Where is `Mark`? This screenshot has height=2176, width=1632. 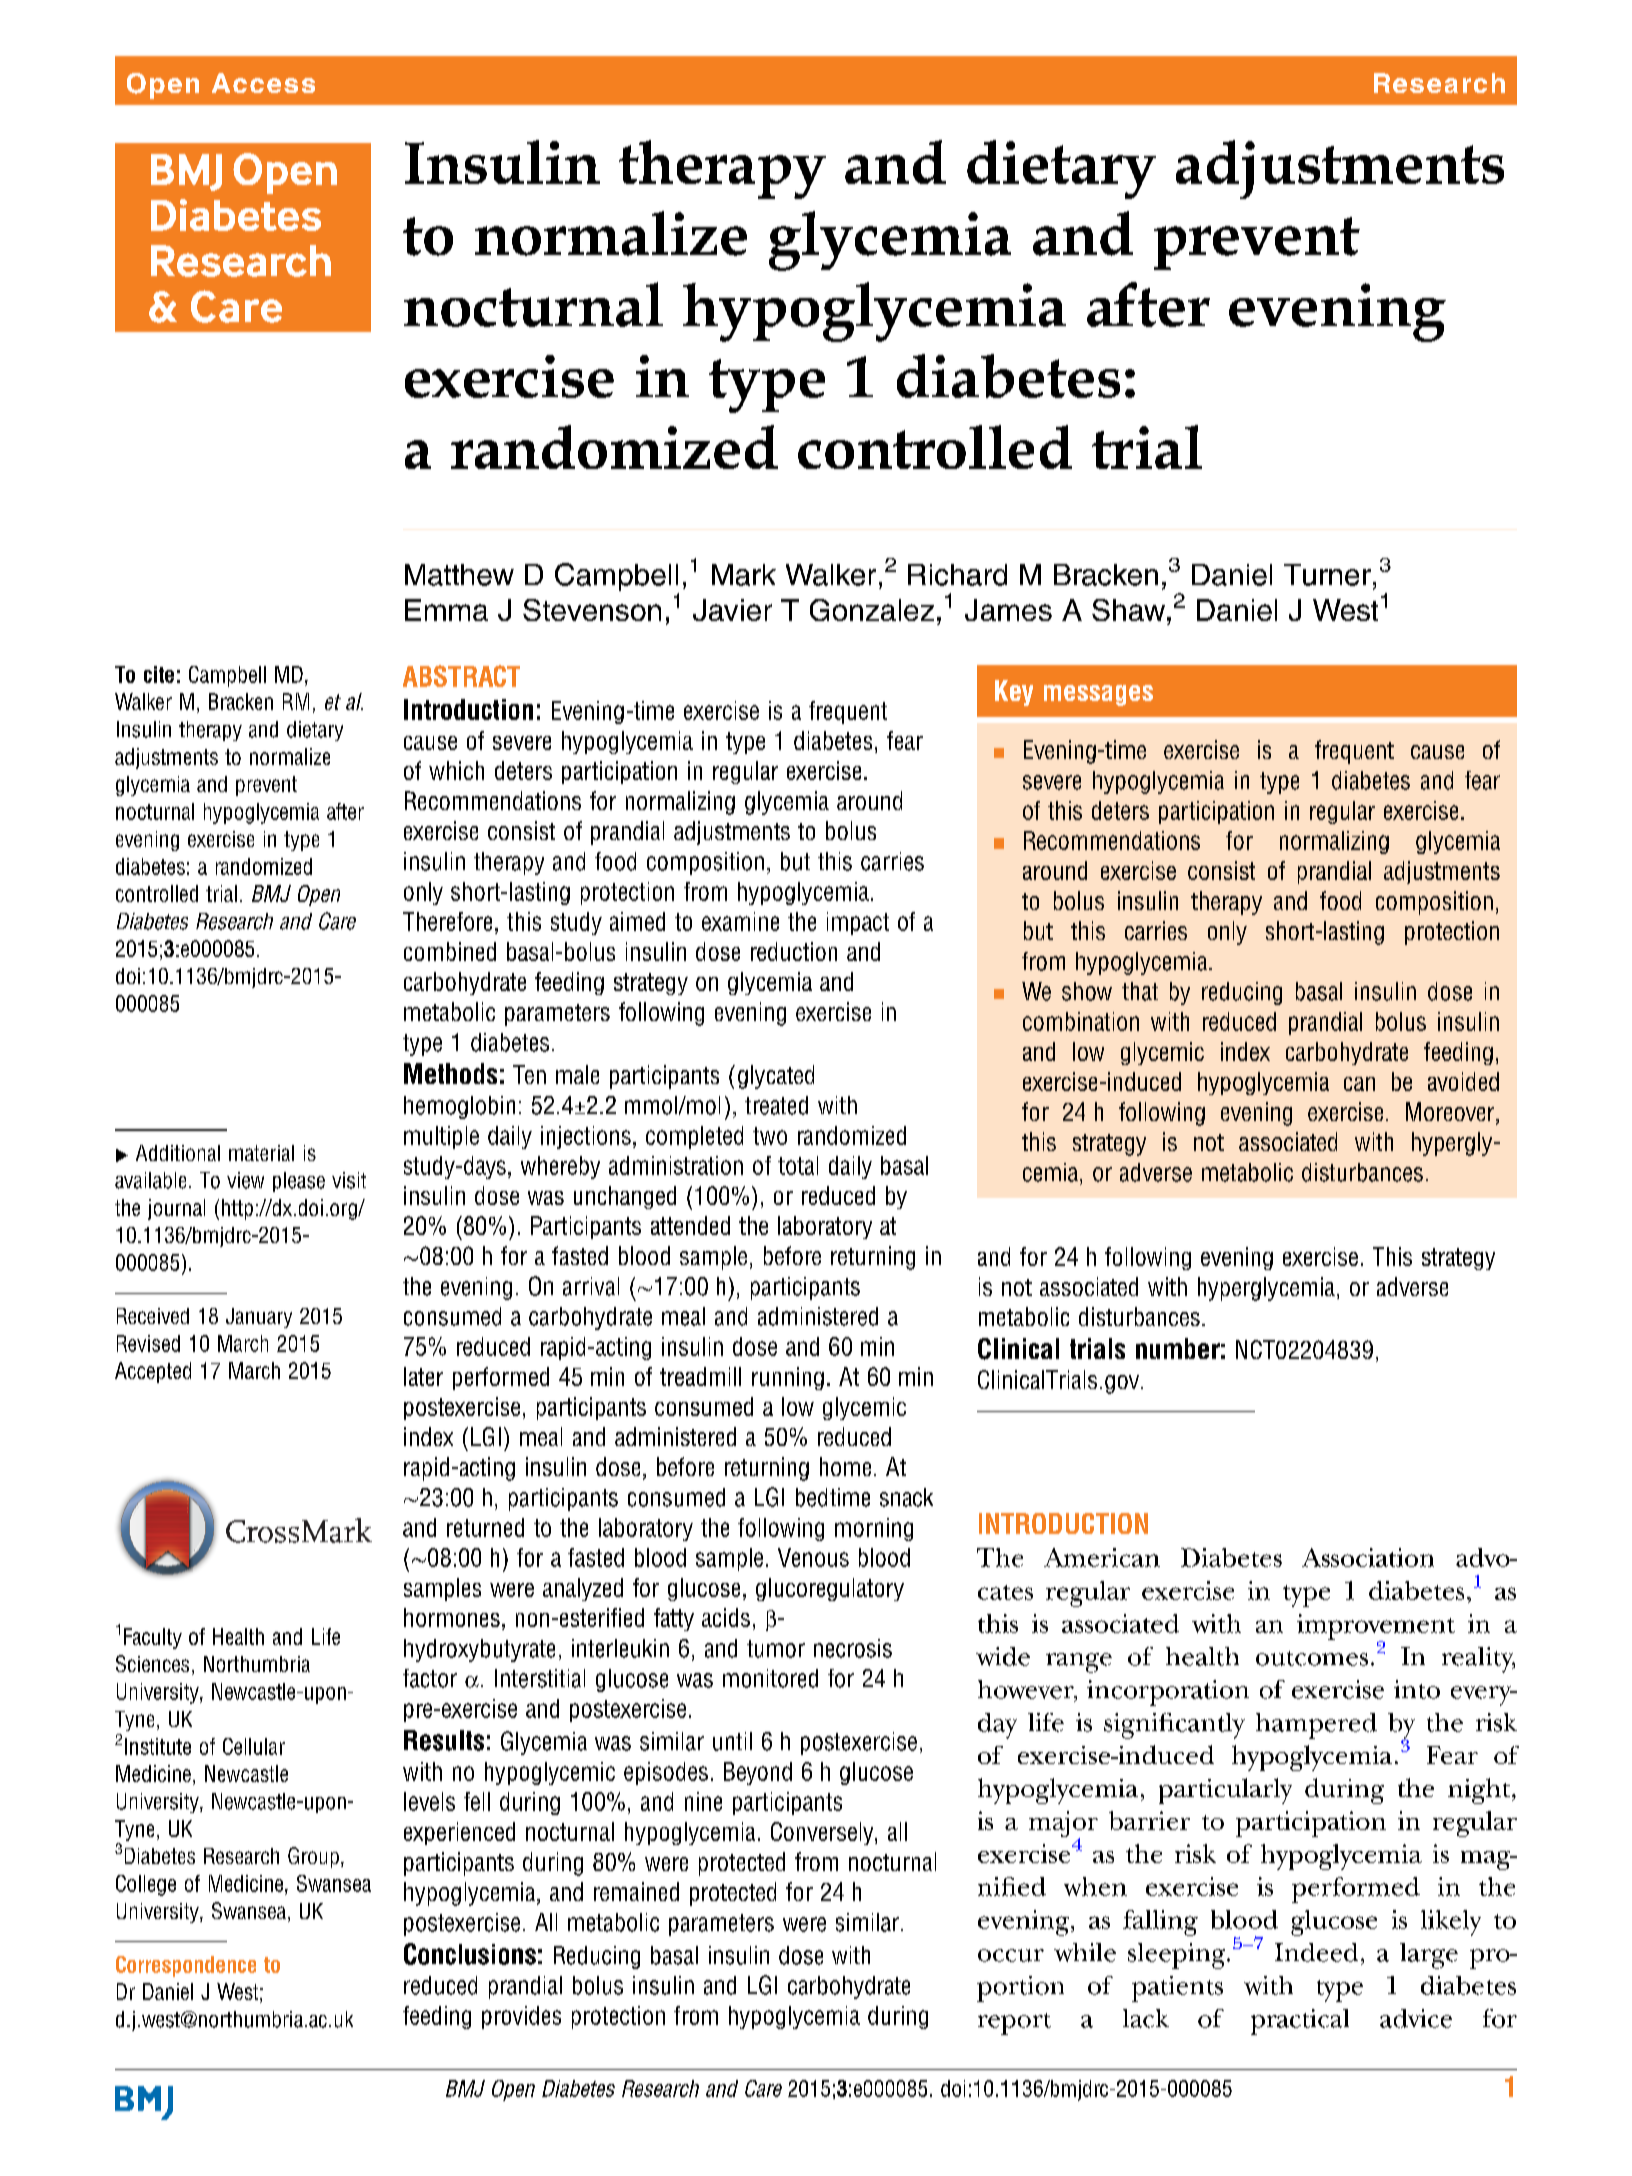
Mark is located at coordinates (744, 575).
